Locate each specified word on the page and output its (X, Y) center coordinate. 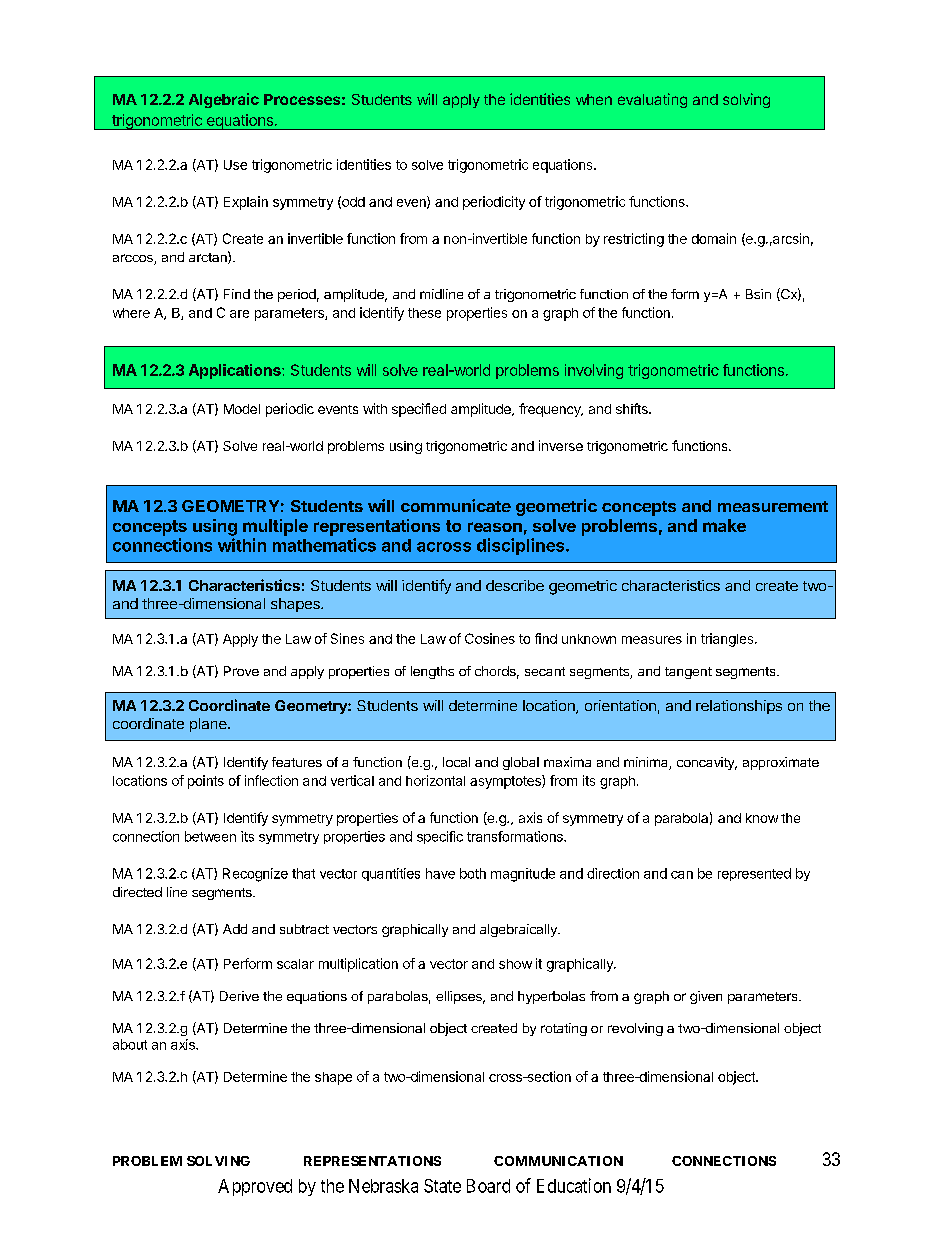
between (210, 836)
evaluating (652, 100)
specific (440, 837)
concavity (707, 763)
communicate (456, 505)
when (594, 99)
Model (242, 409)
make (724, 525)
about (130, 1044)
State (442, 1186)
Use (235, 165)
